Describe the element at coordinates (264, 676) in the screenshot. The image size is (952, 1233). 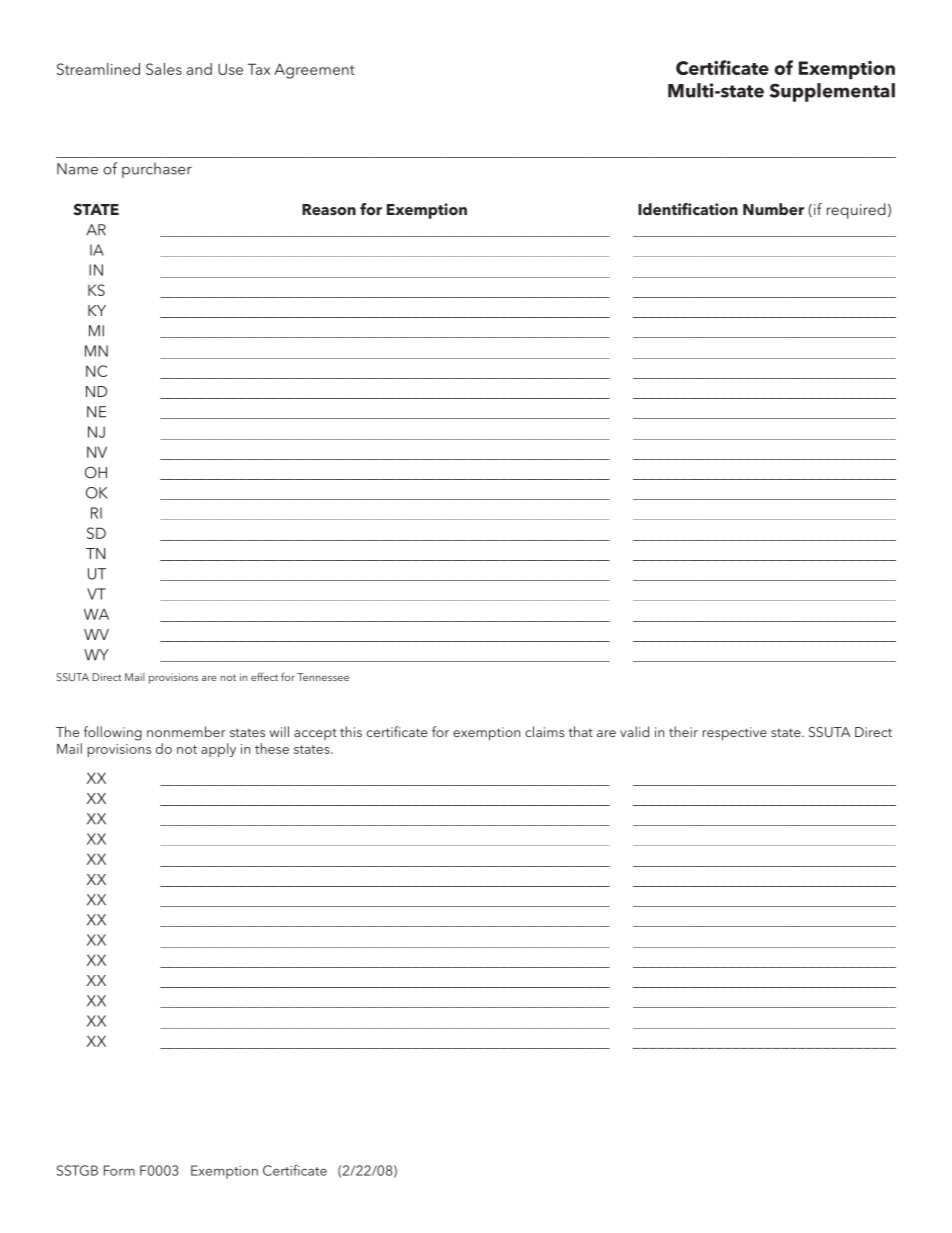
I see `effect` at that location.
